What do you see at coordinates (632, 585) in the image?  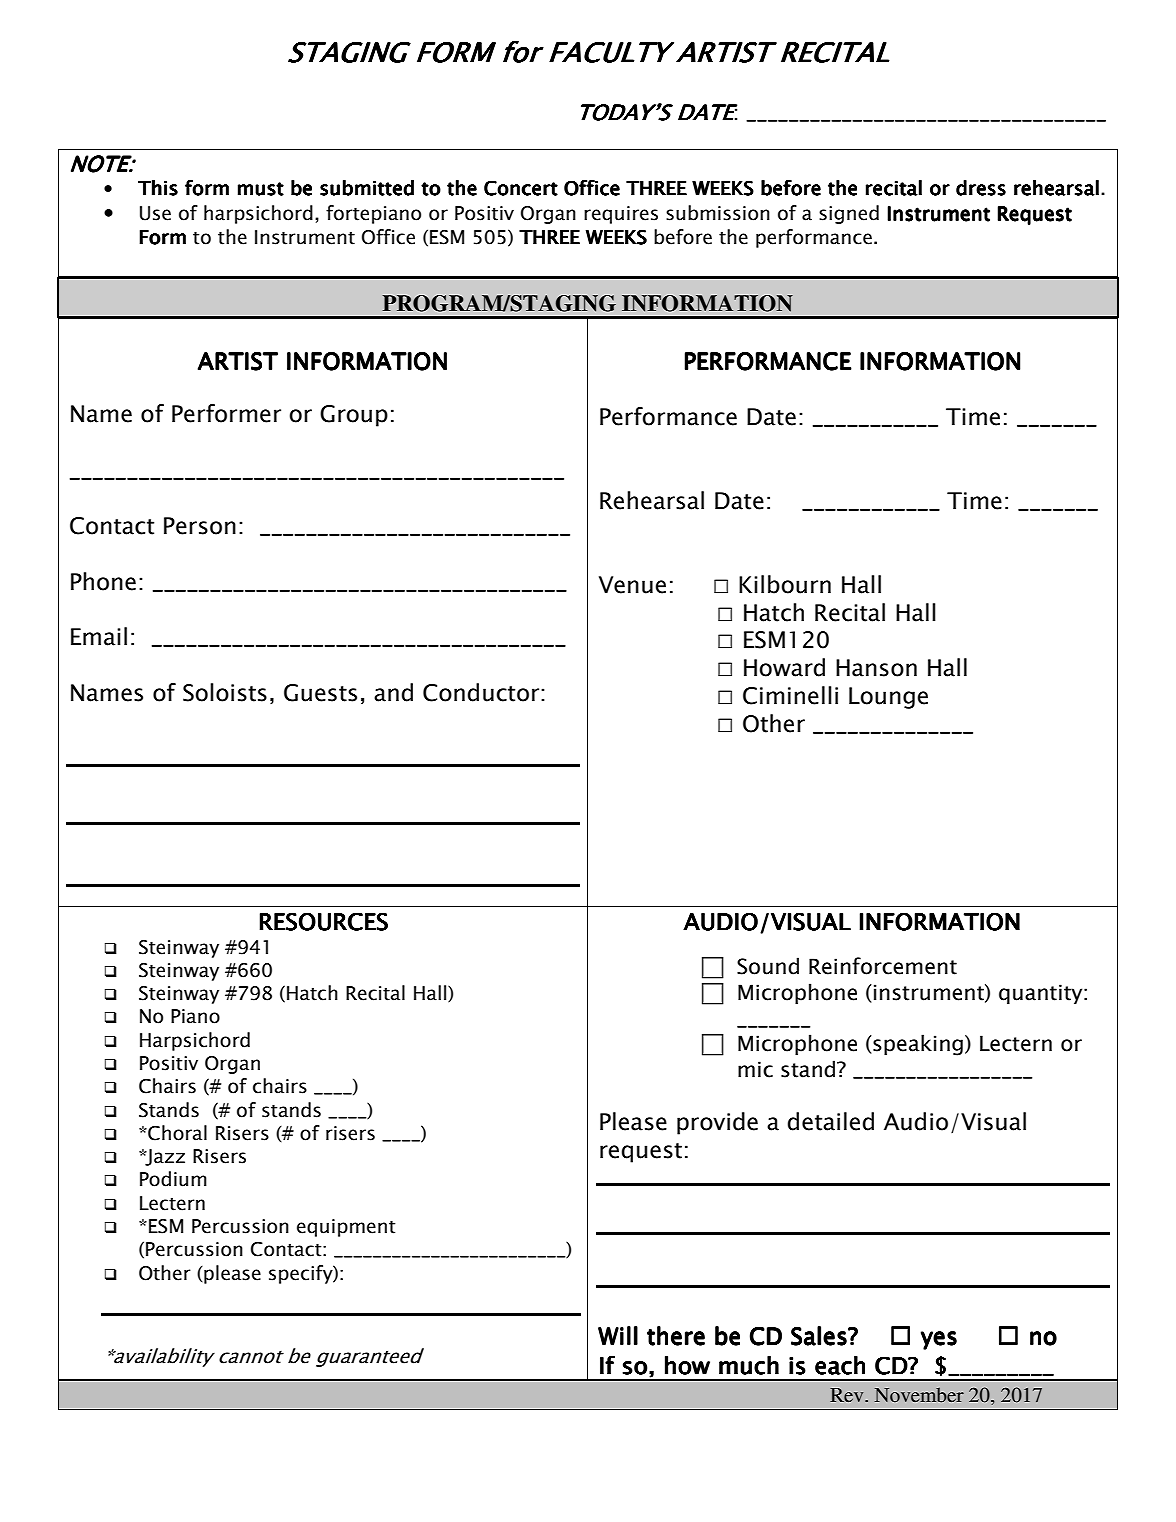 I see `Venue` at bounding box center [632, 585].
